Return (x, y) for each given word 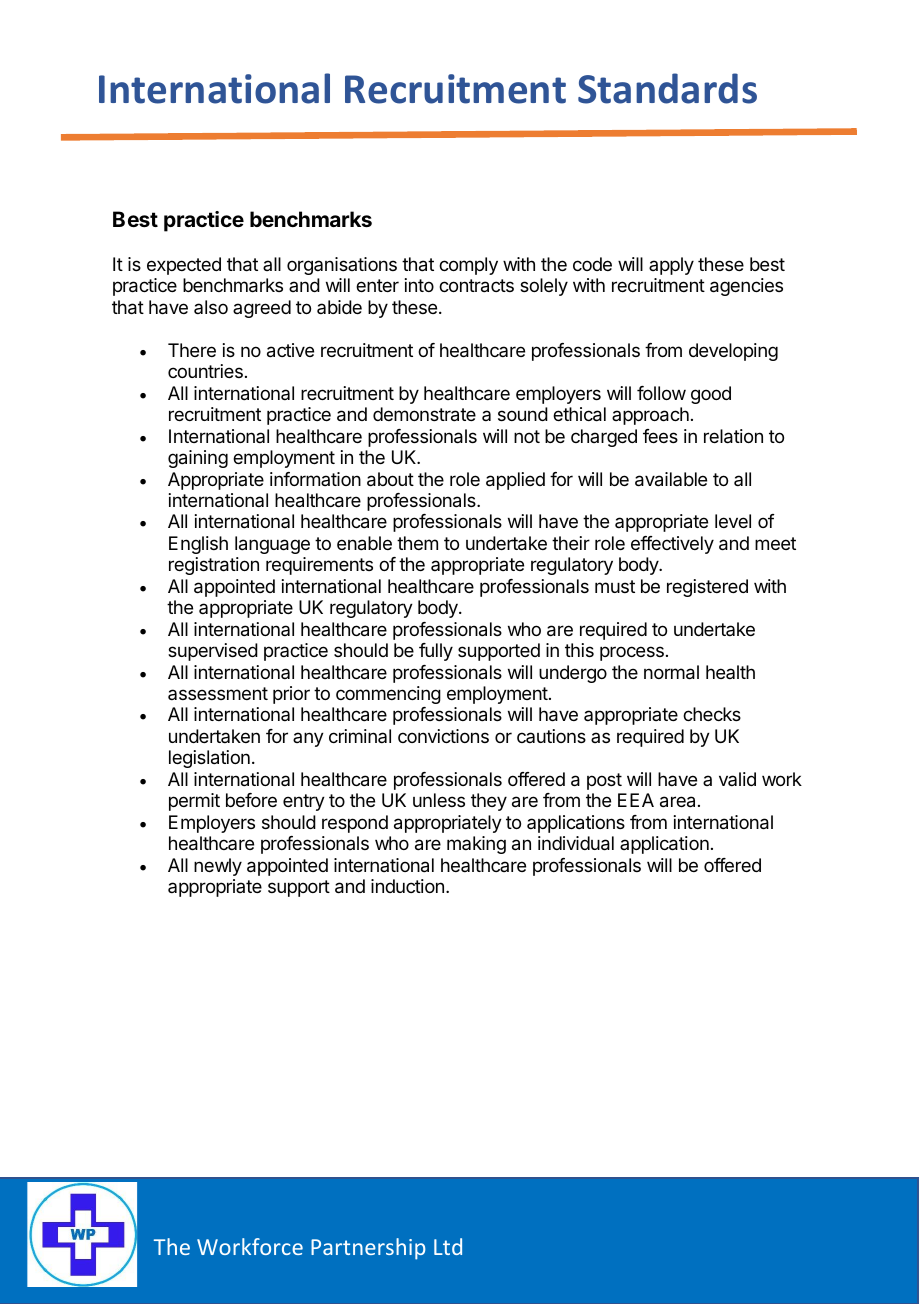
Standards (667, 88)
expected (184, 266)
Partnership (368, 1249)
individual (576, 843)
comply (468, 266)
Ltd (448, 1246)
